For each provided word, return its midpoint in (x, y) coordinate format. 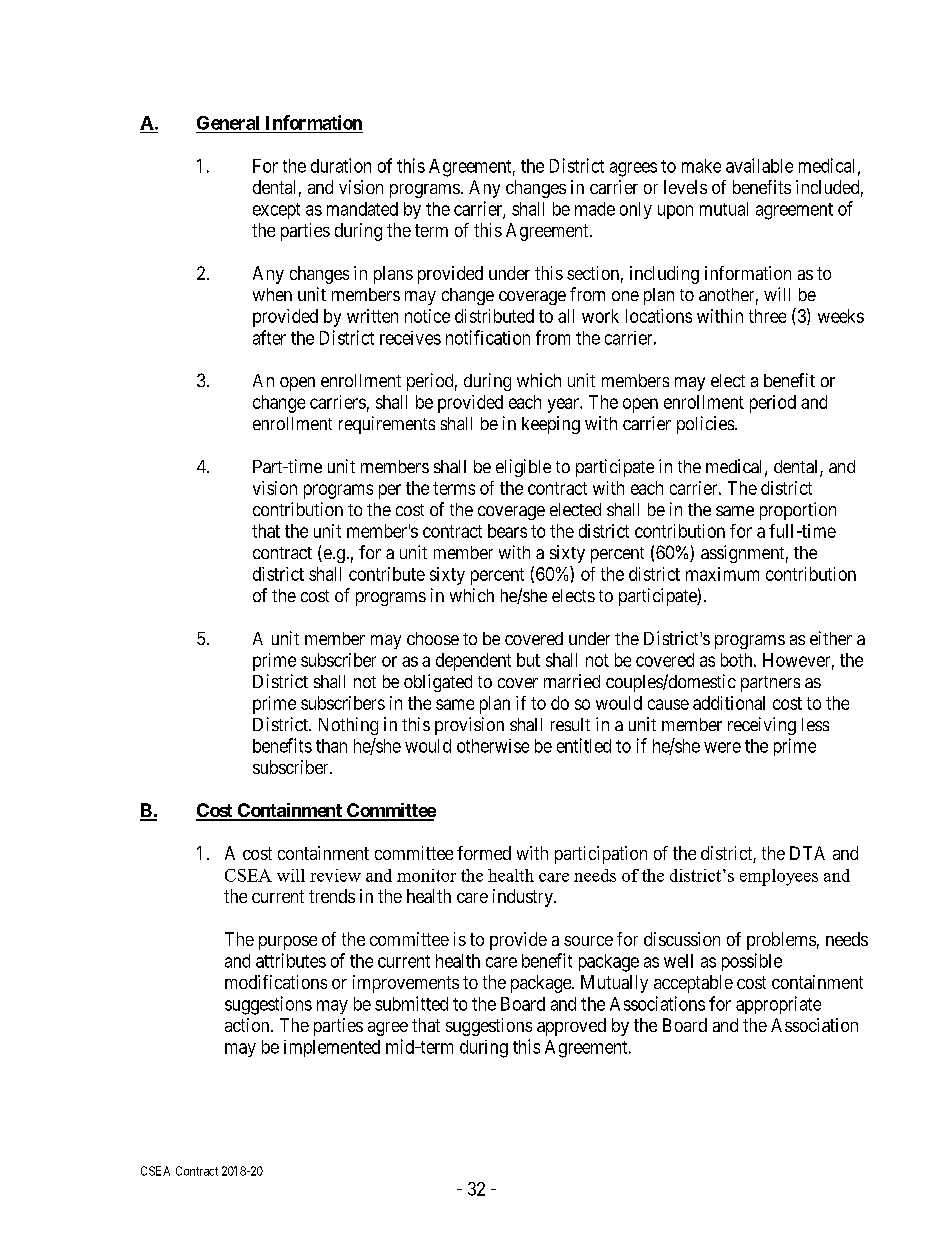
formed (484, 853)
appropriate (778, 1005)
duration (341, 165)
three (767, 316)
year (564, 405)
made (595, 209)
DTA (807, 853)
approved (571, 1027)
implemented (332, 1048)
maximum (722, 574)
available (759, 165)
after (269, 337)
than (331, 746)
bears (507, 531)
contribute (387, 574)
